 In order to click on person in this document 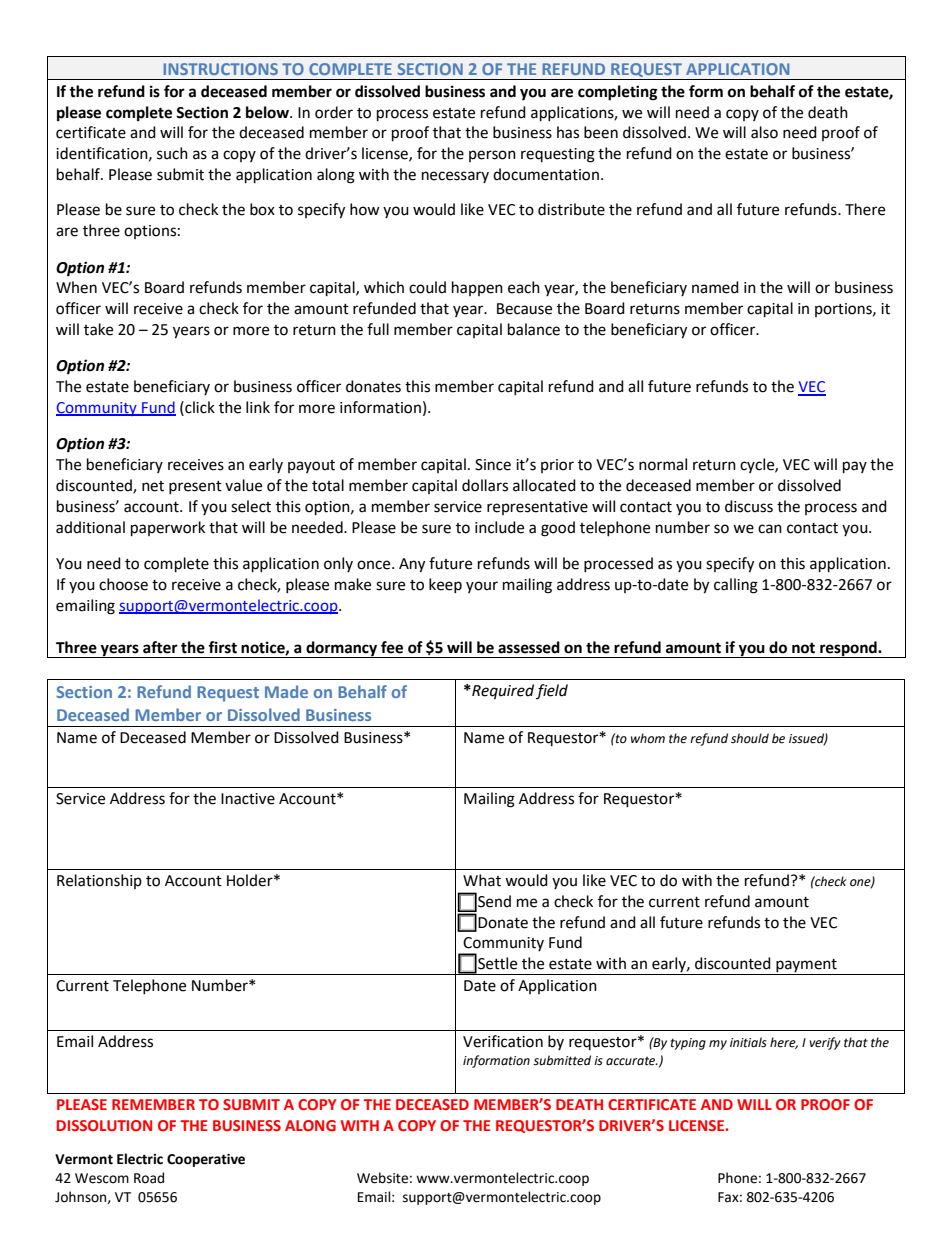, I will do `click(492, 156)`.
